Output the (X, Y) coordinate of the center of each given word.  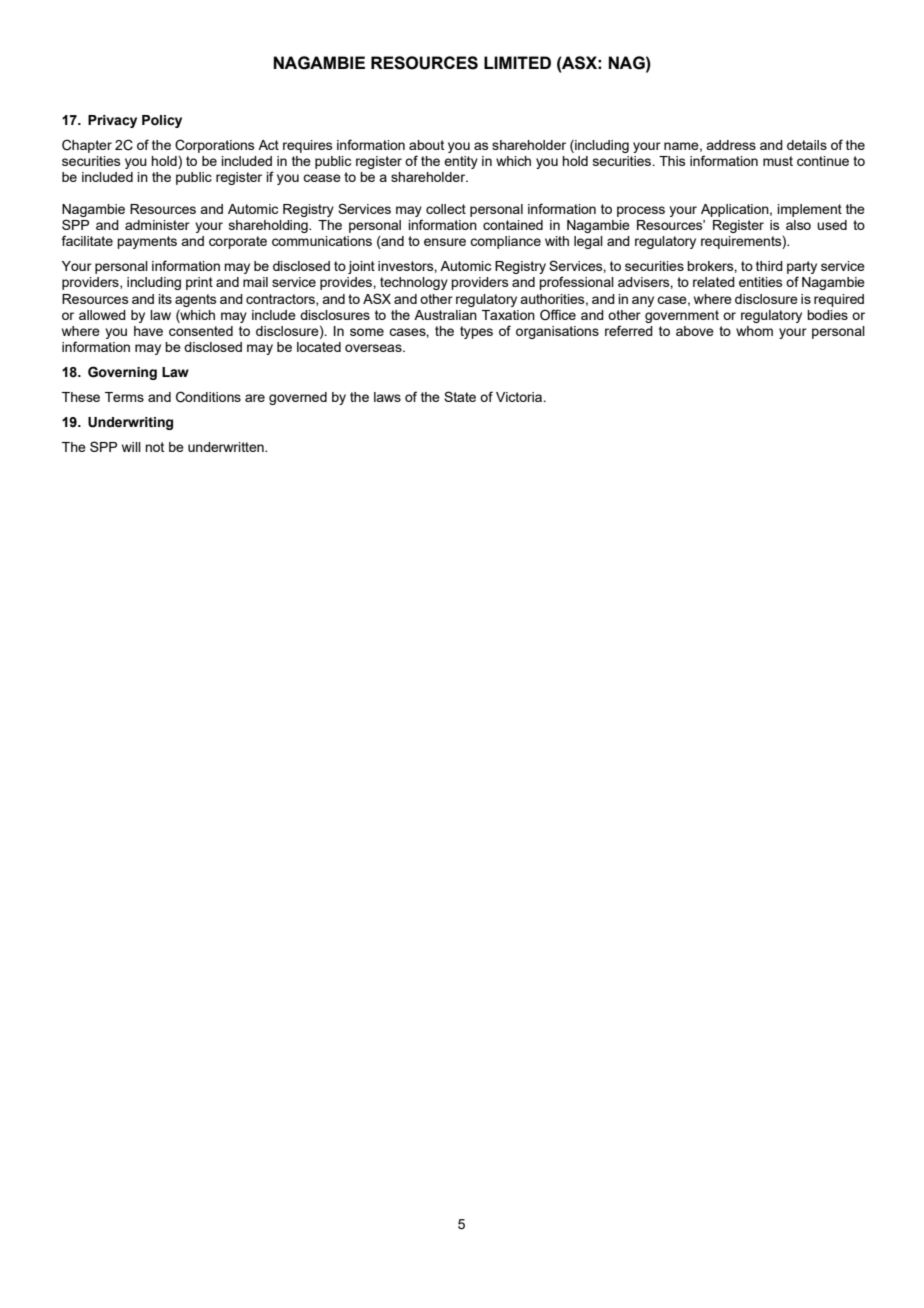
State (460, 396)
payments (147, 242)
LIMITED (517, 62)
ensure (445, 242)
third (769, 266)
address (731, 145)
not (154, 447)
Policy (162, 121)
